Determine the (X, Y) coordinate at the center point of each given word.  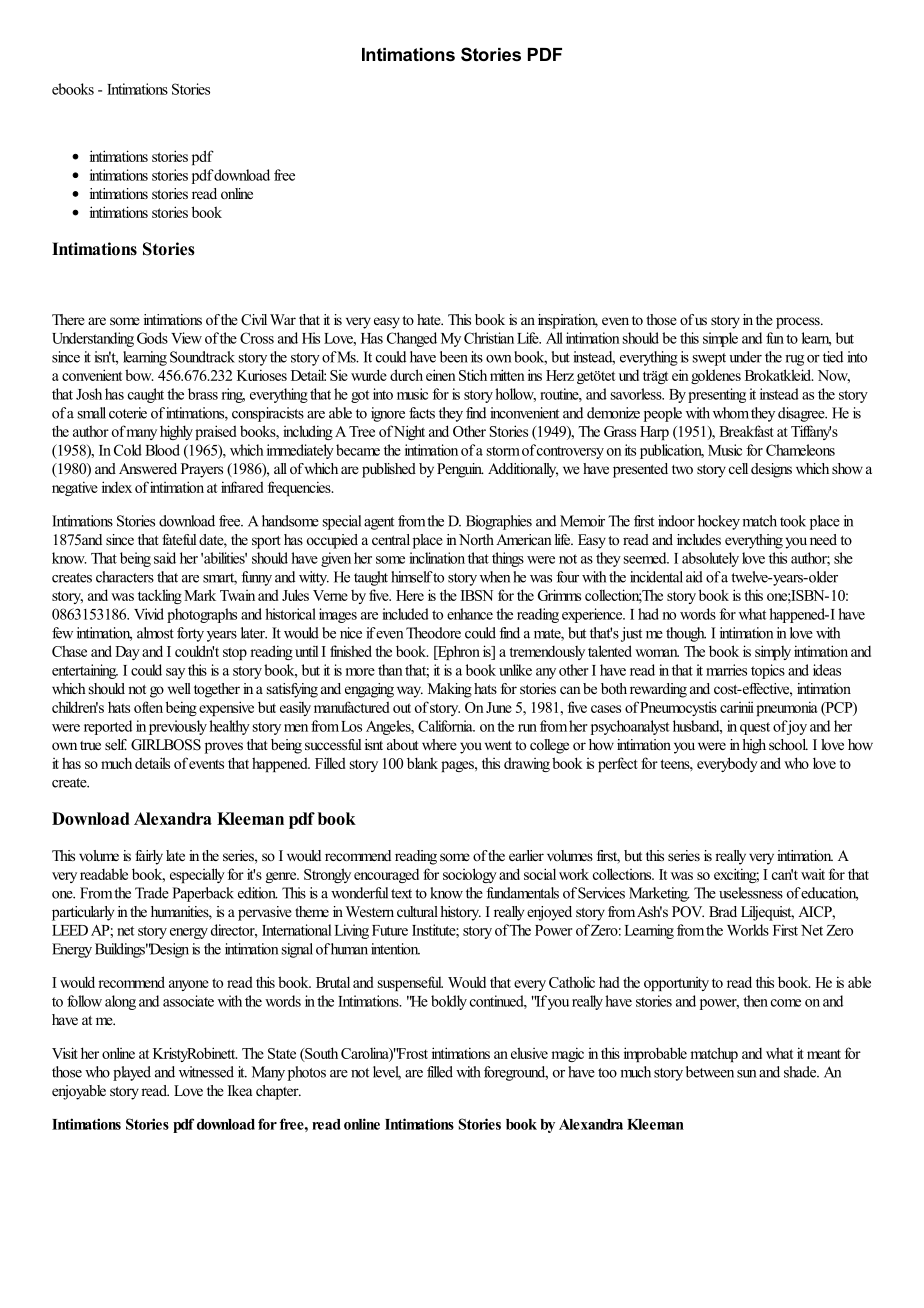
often (148, 707)
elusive (529, 1053)
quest (755, 728)
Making (450, 690)
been (454, 357)
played (132, 1073)
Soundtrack (202, 357)
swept (709, 359)
